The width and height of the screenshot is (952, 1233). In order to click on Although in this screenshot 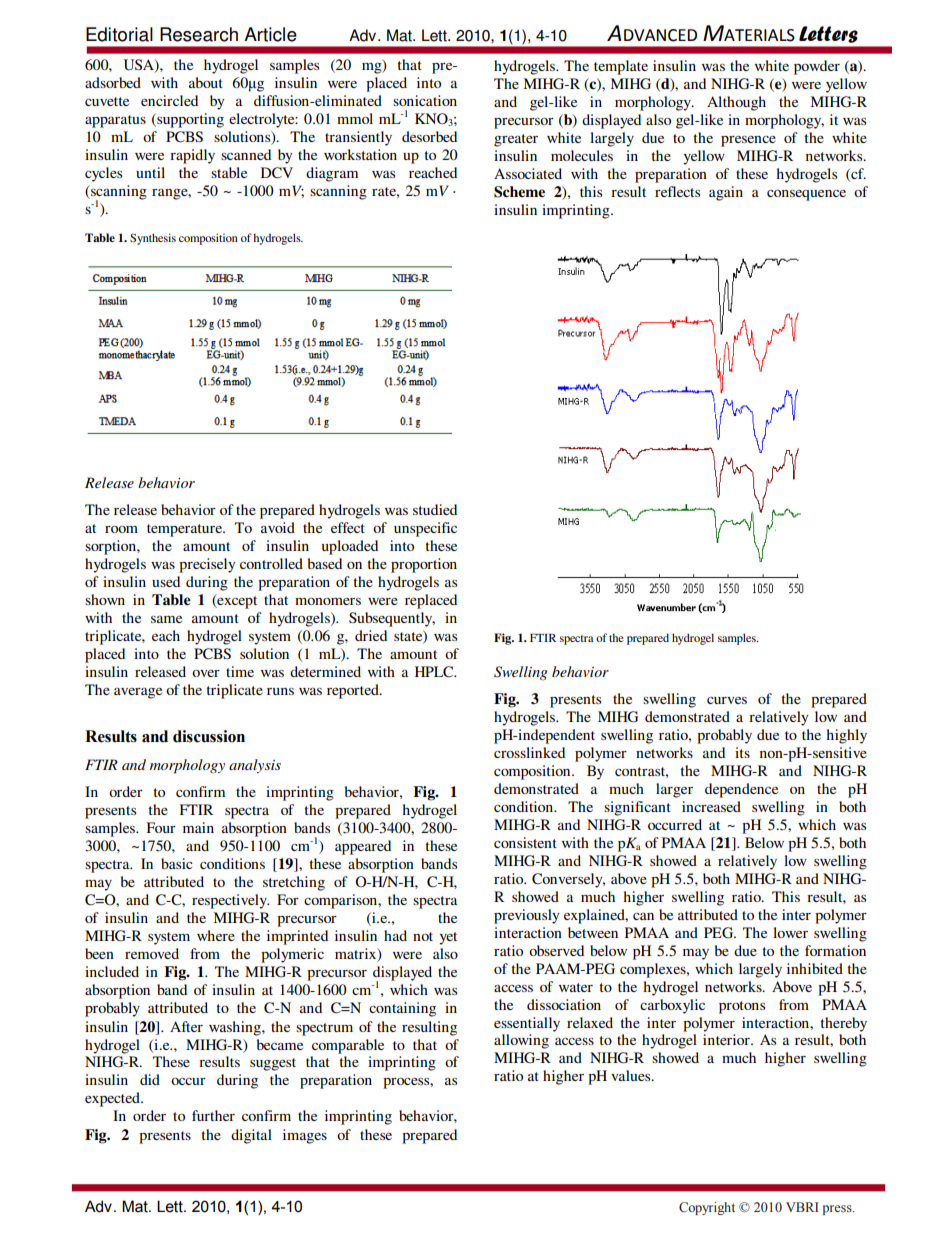, I will do `click(736, 103)`.
